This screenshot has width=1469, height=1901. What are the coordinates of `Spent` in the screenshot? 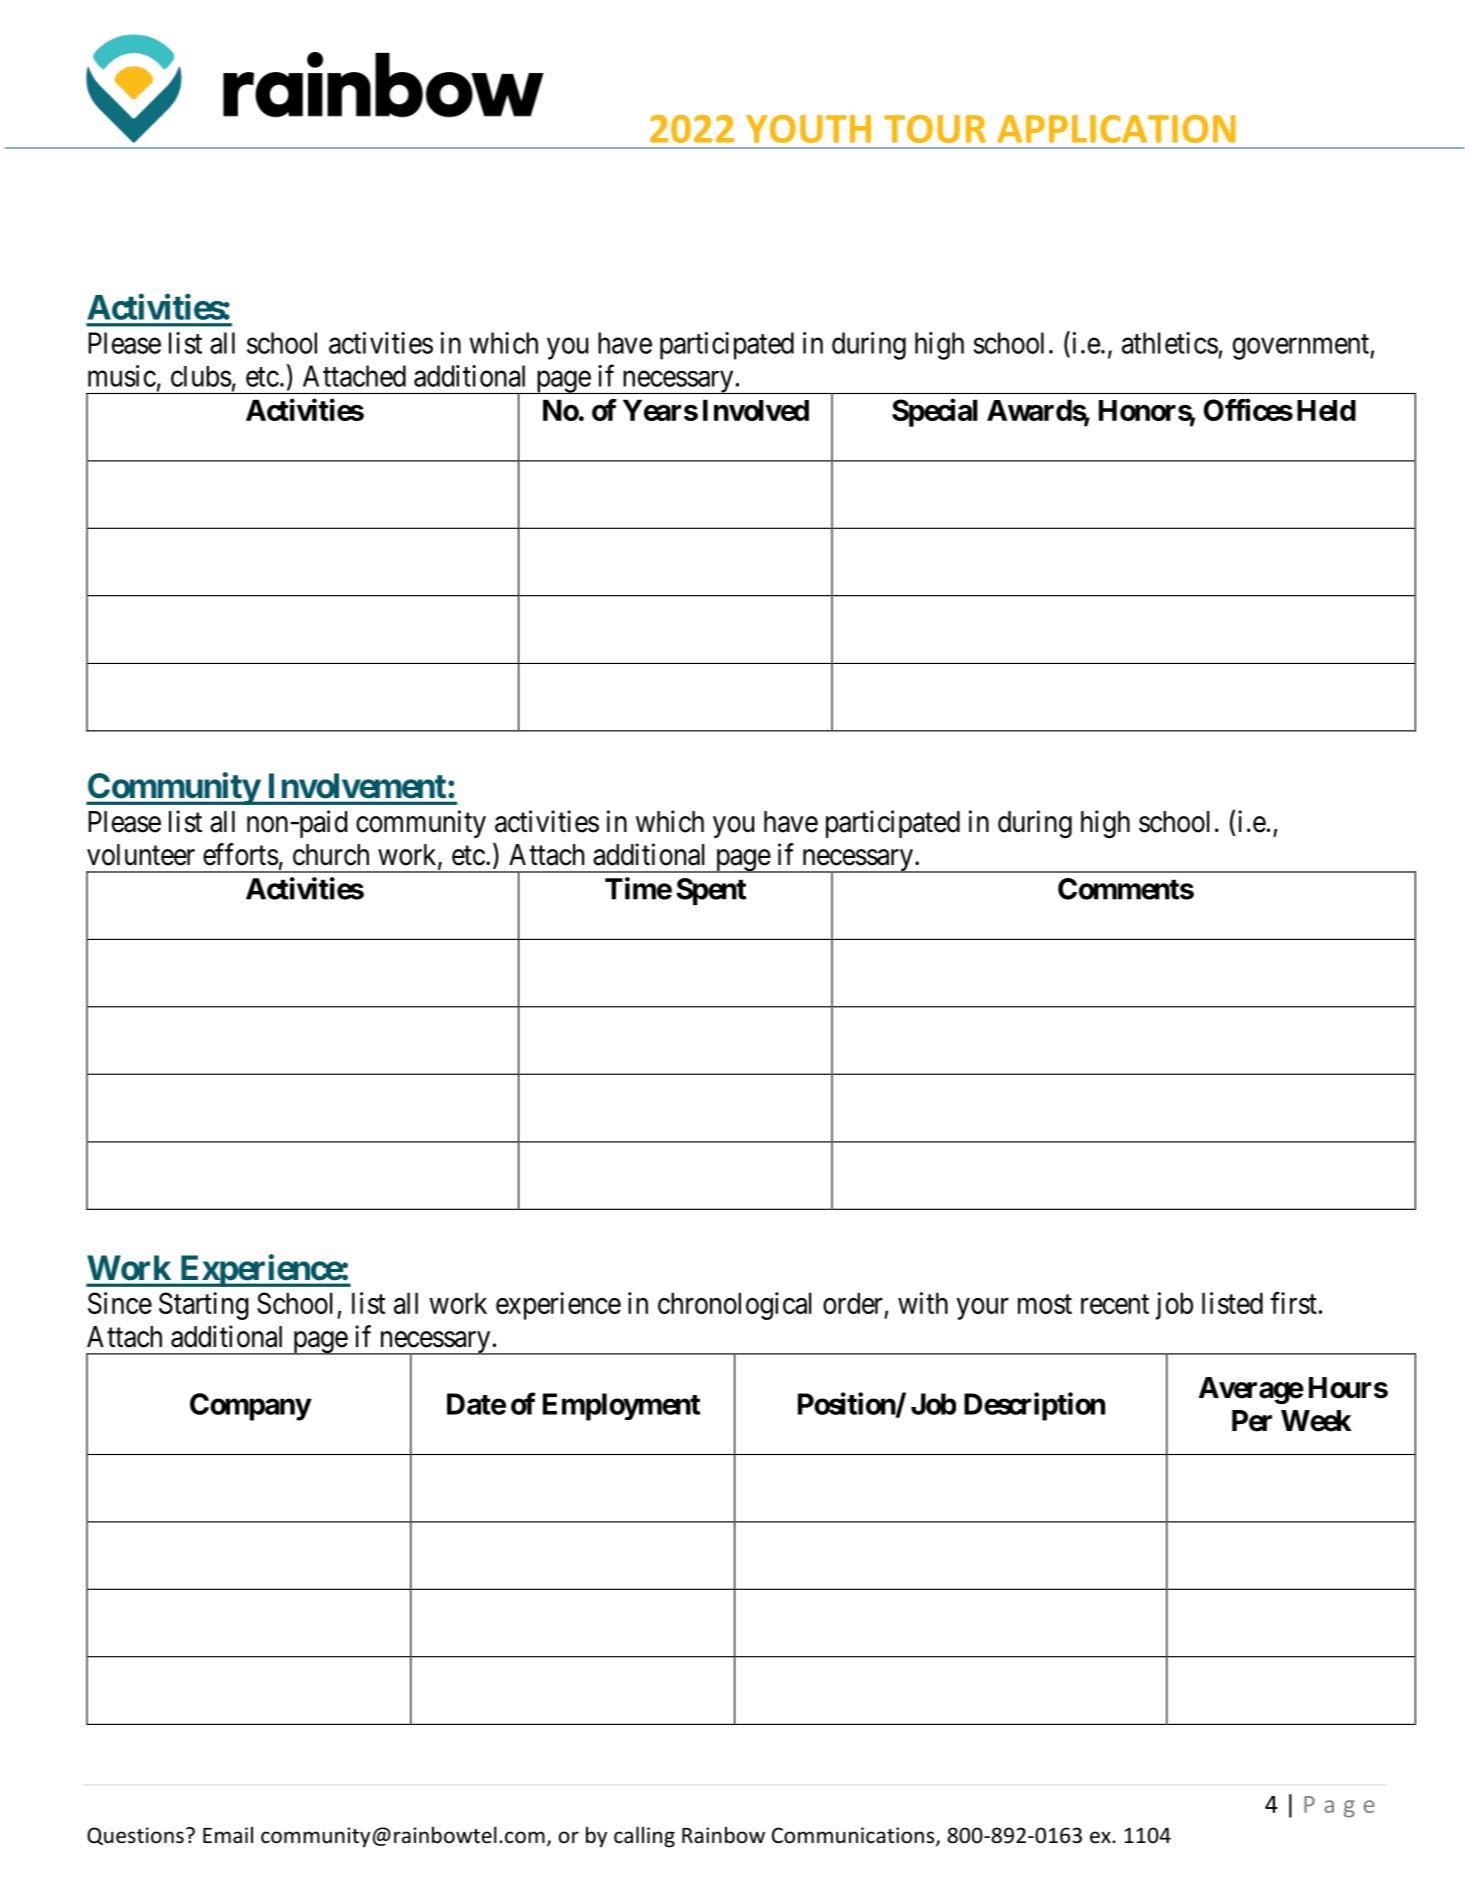 It's located at (711, 891).
